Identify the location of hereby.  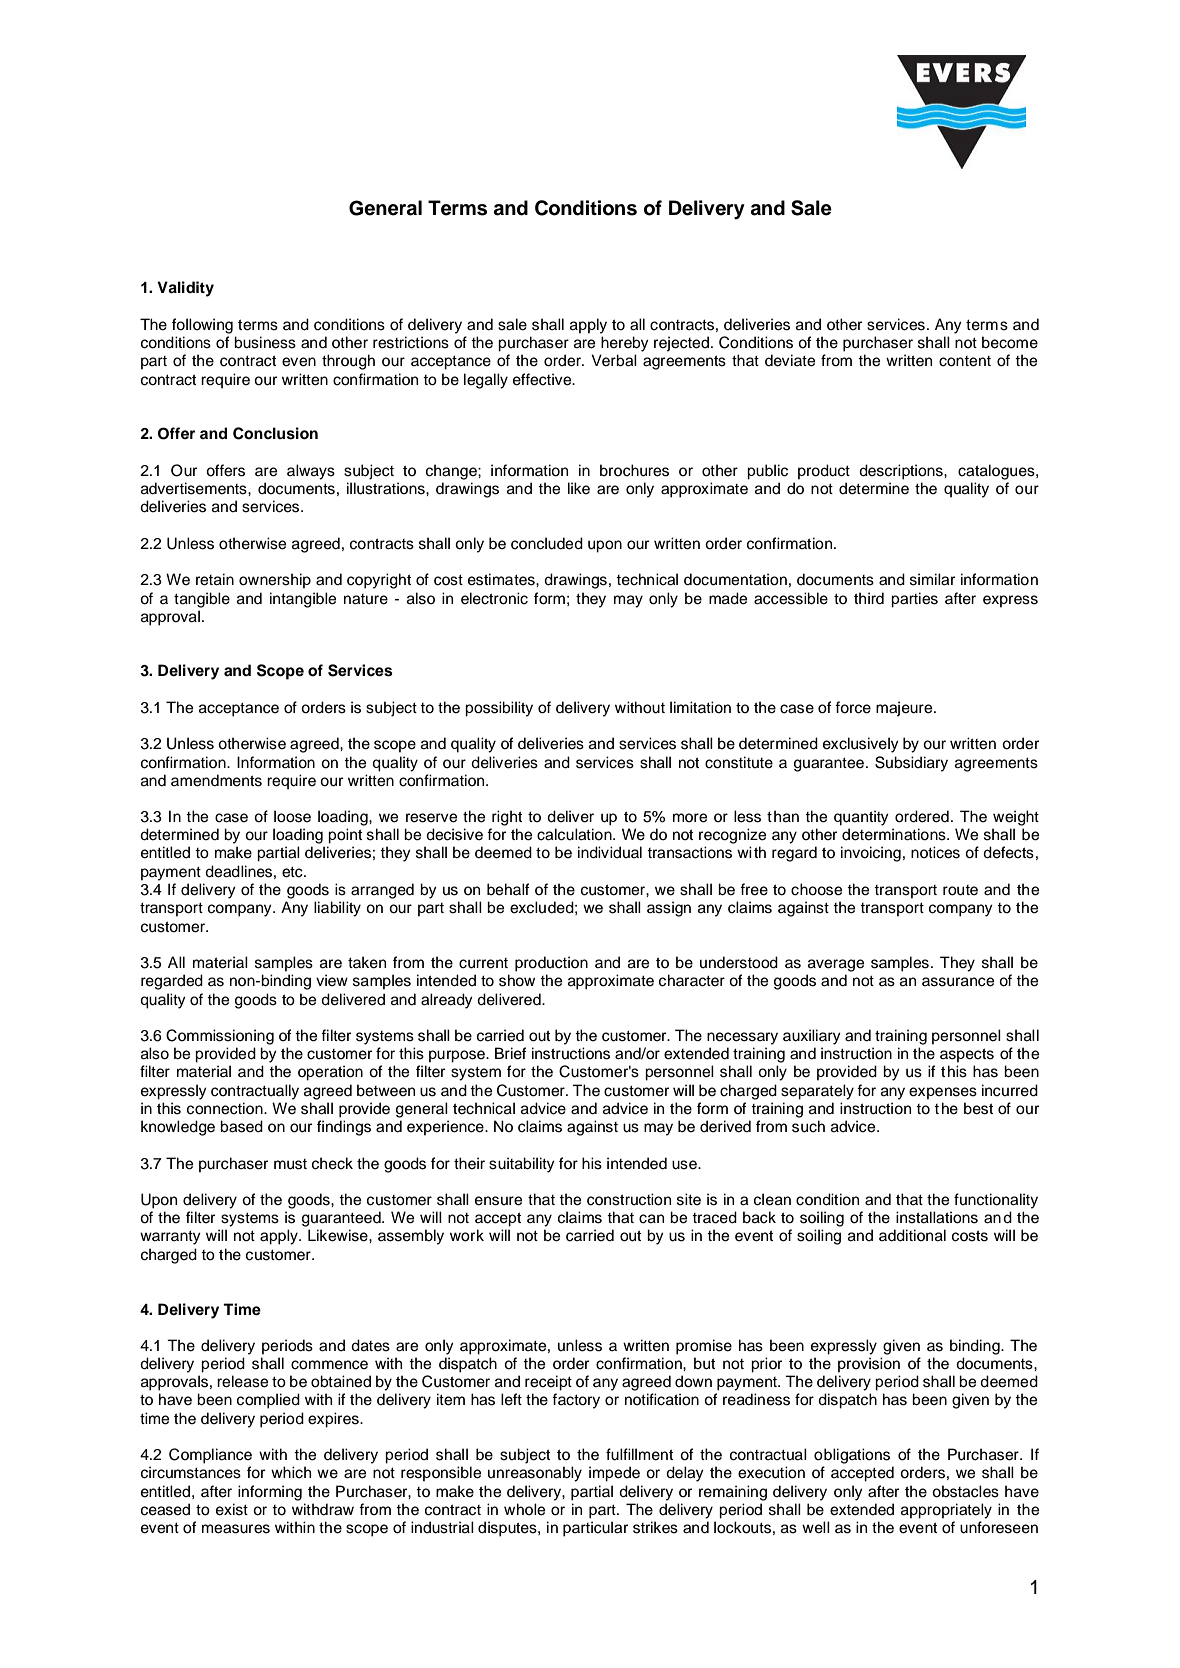
(625, 344).
